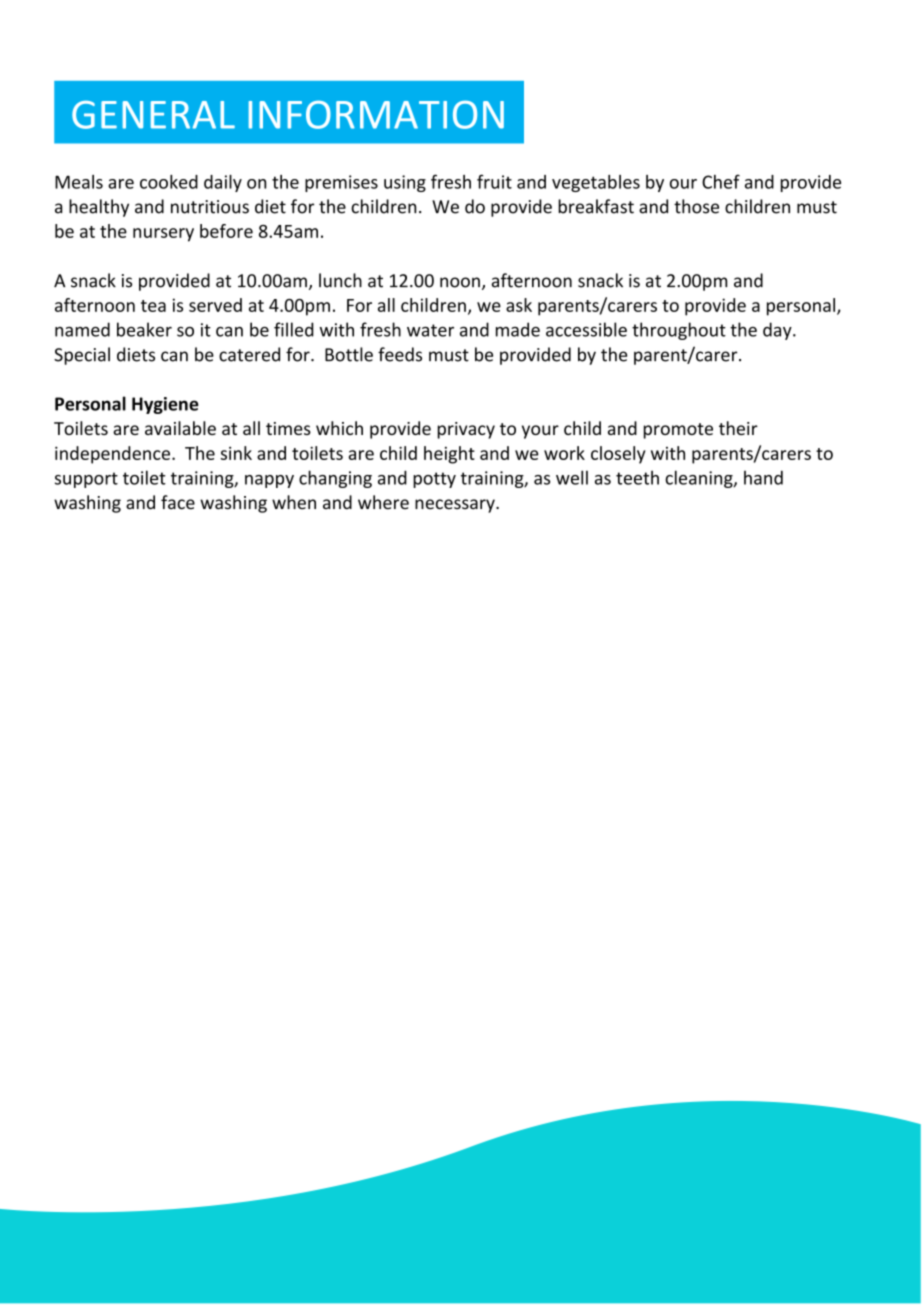 The width and height of the image is (924, 1308). Describe the element at coordinates (376, 115) in the image. I see `INFORMATION` at that location.
